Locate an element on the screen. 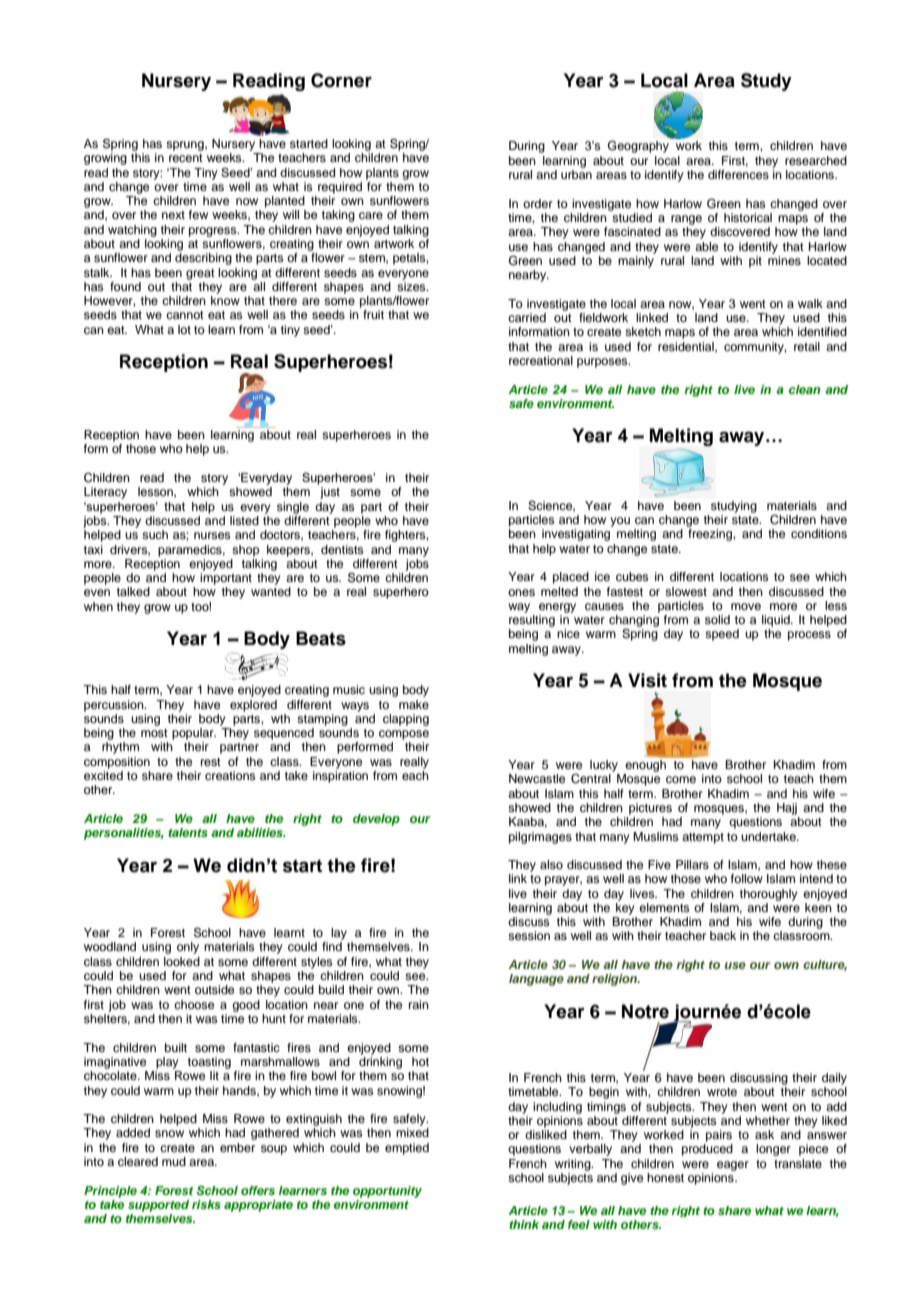  speed is located at coordinates (722, 635).
